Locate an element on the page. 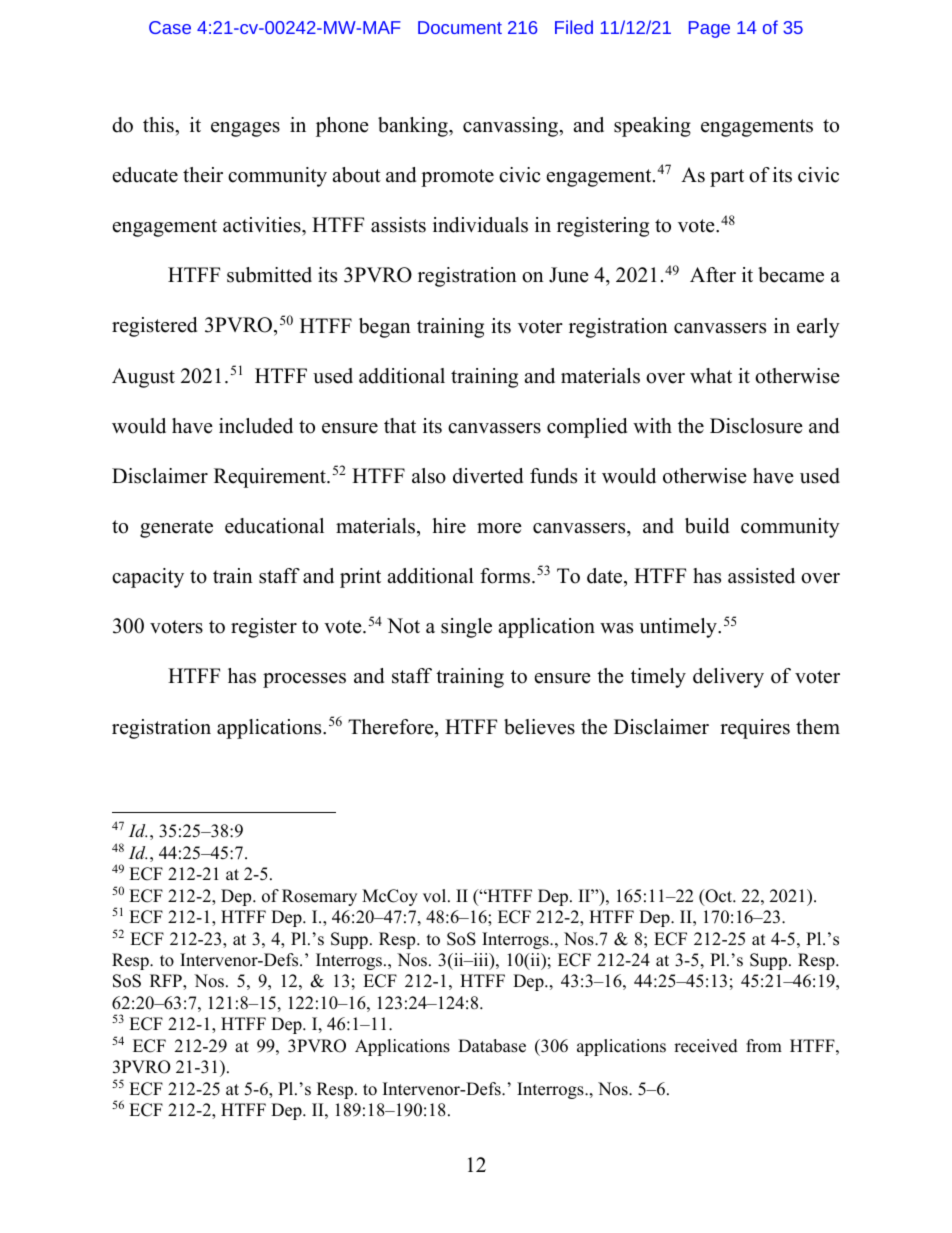 Image resolution: width=952 pixels, height=1233 pixels. more is located at coordinates (499, 528).
